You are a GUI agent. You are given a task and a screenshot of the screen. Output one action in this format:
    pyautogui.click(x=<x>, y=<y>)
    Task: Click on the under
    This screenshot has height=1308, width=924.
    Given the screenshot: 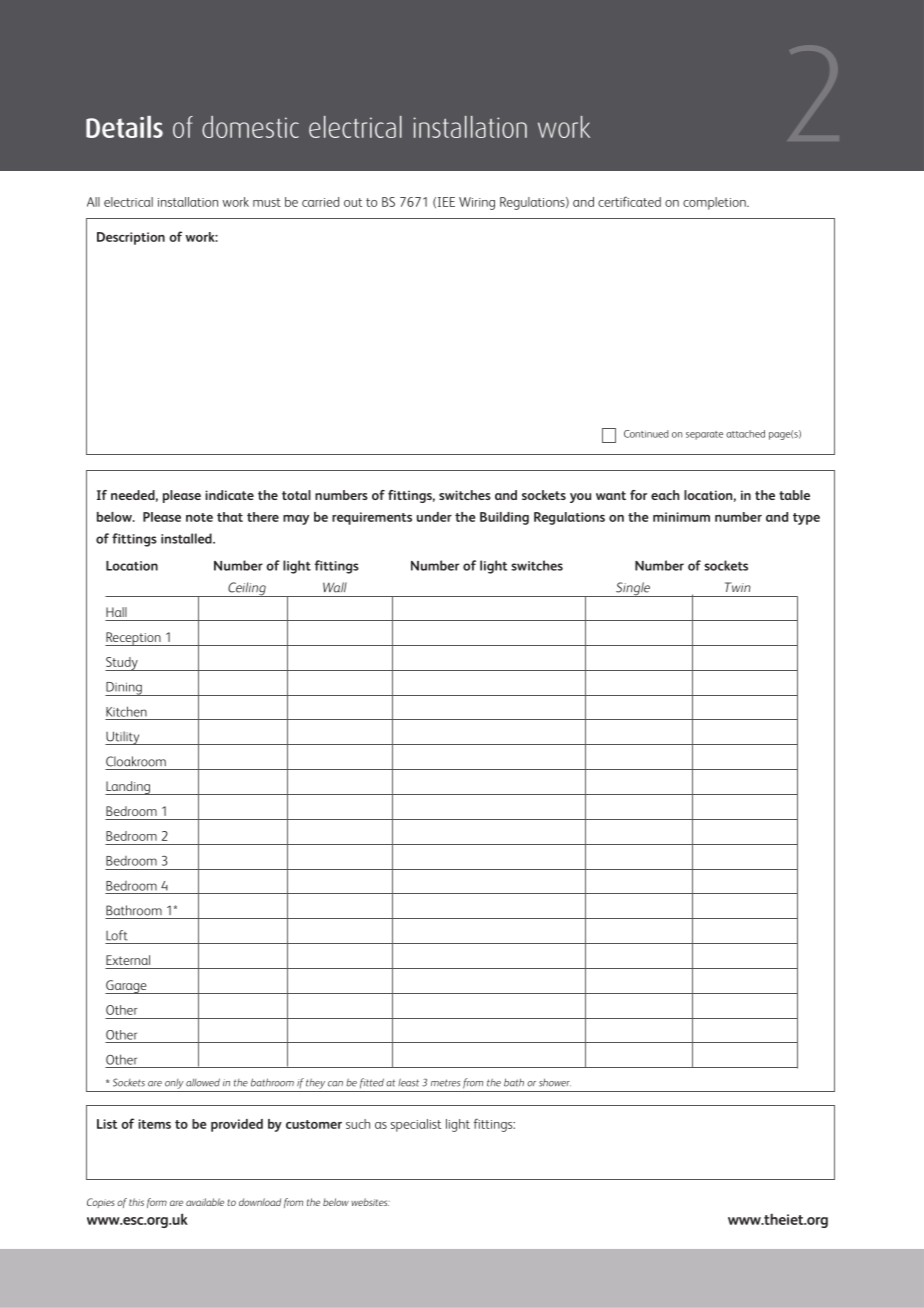 What is the action you would take?
    pyautogui.click(x=434, y=517)
